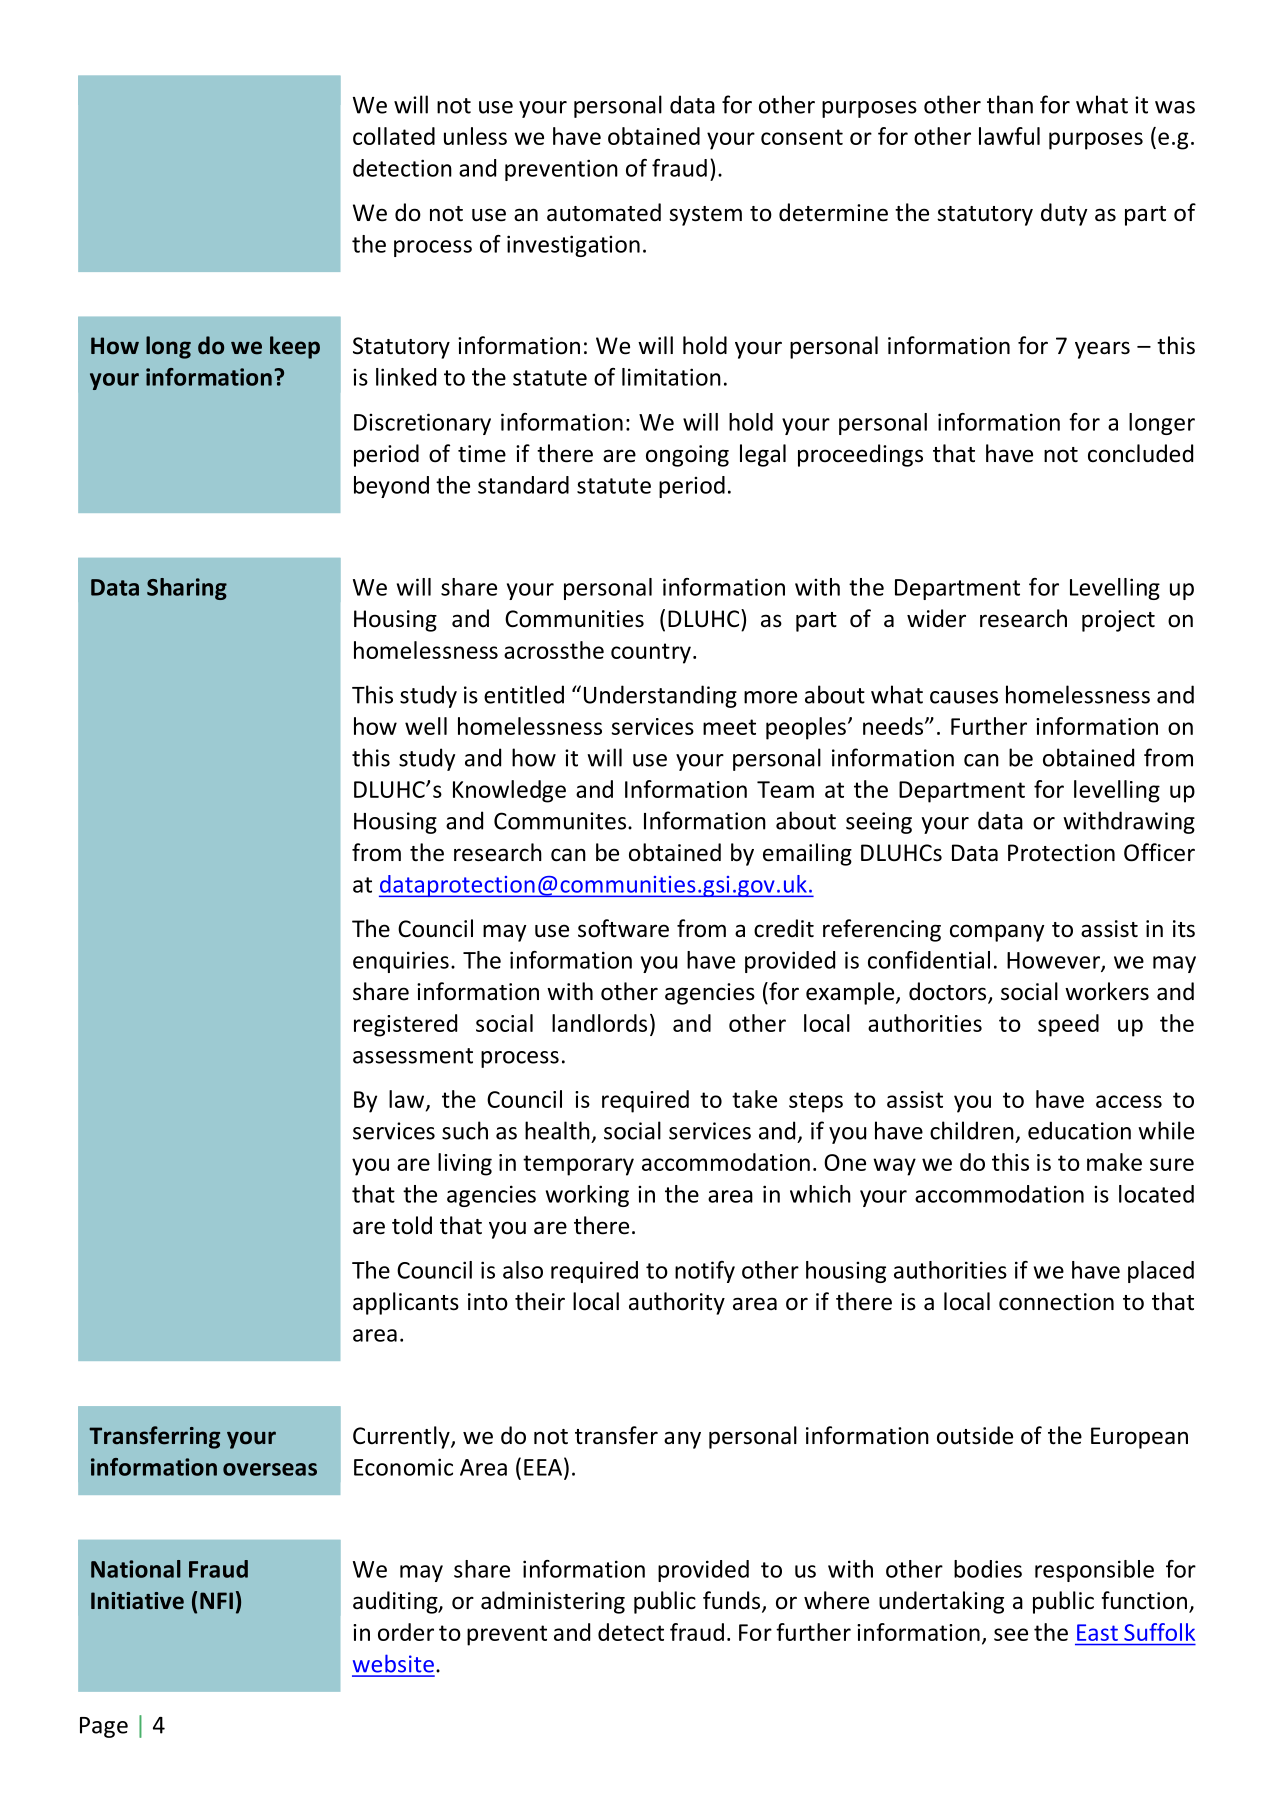 This page has width=1284, height=1815. I want to click on told, so click(412, 1225).
